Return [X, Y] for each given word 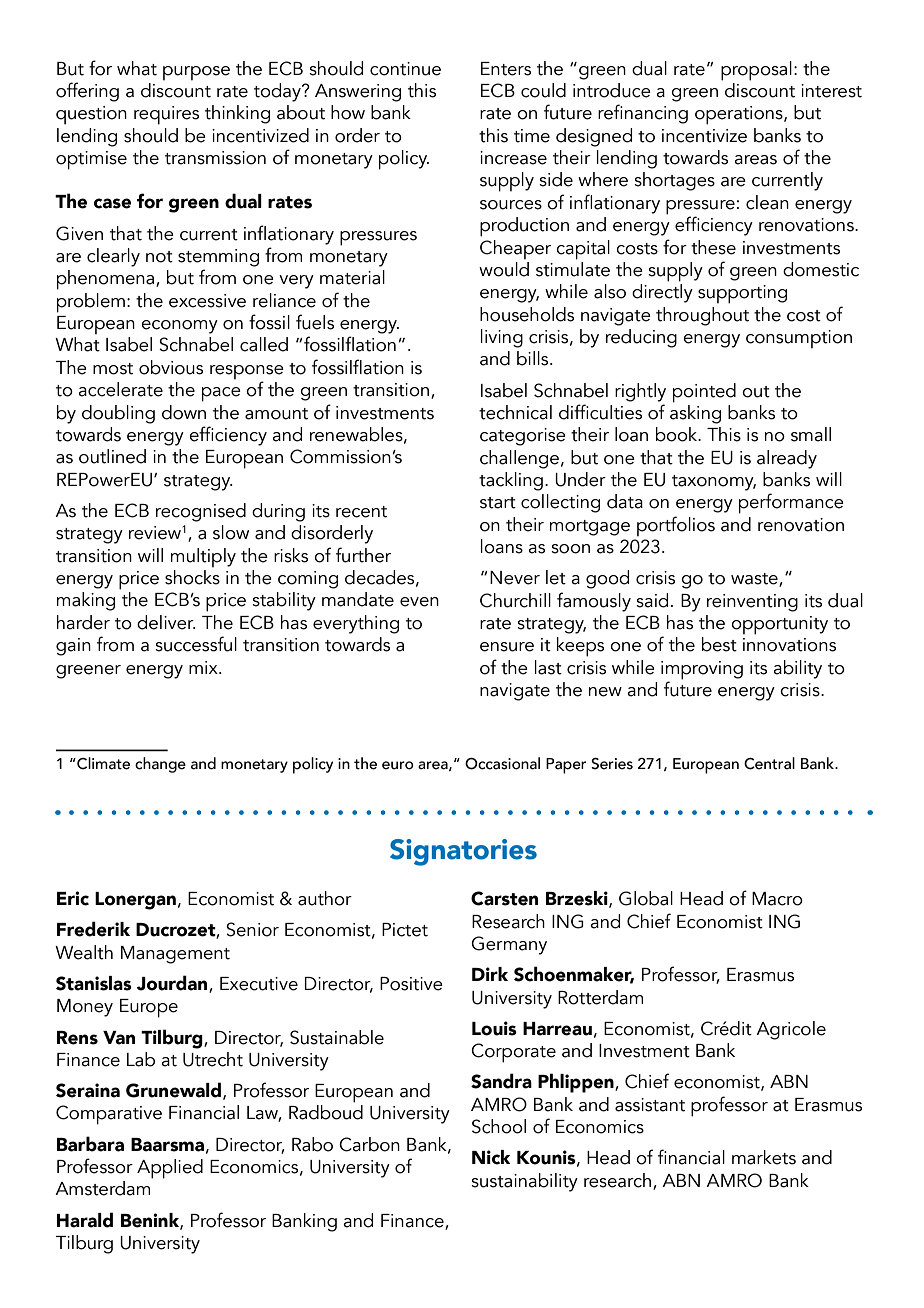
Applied [170, 1169]
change [160, 765]
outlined [112, 456]
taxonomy [714, 483]
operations [740, 115]
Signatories [463, 852]
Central [769, 763]
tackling [511, 481]
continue [405, 69]
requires [166, 115]
